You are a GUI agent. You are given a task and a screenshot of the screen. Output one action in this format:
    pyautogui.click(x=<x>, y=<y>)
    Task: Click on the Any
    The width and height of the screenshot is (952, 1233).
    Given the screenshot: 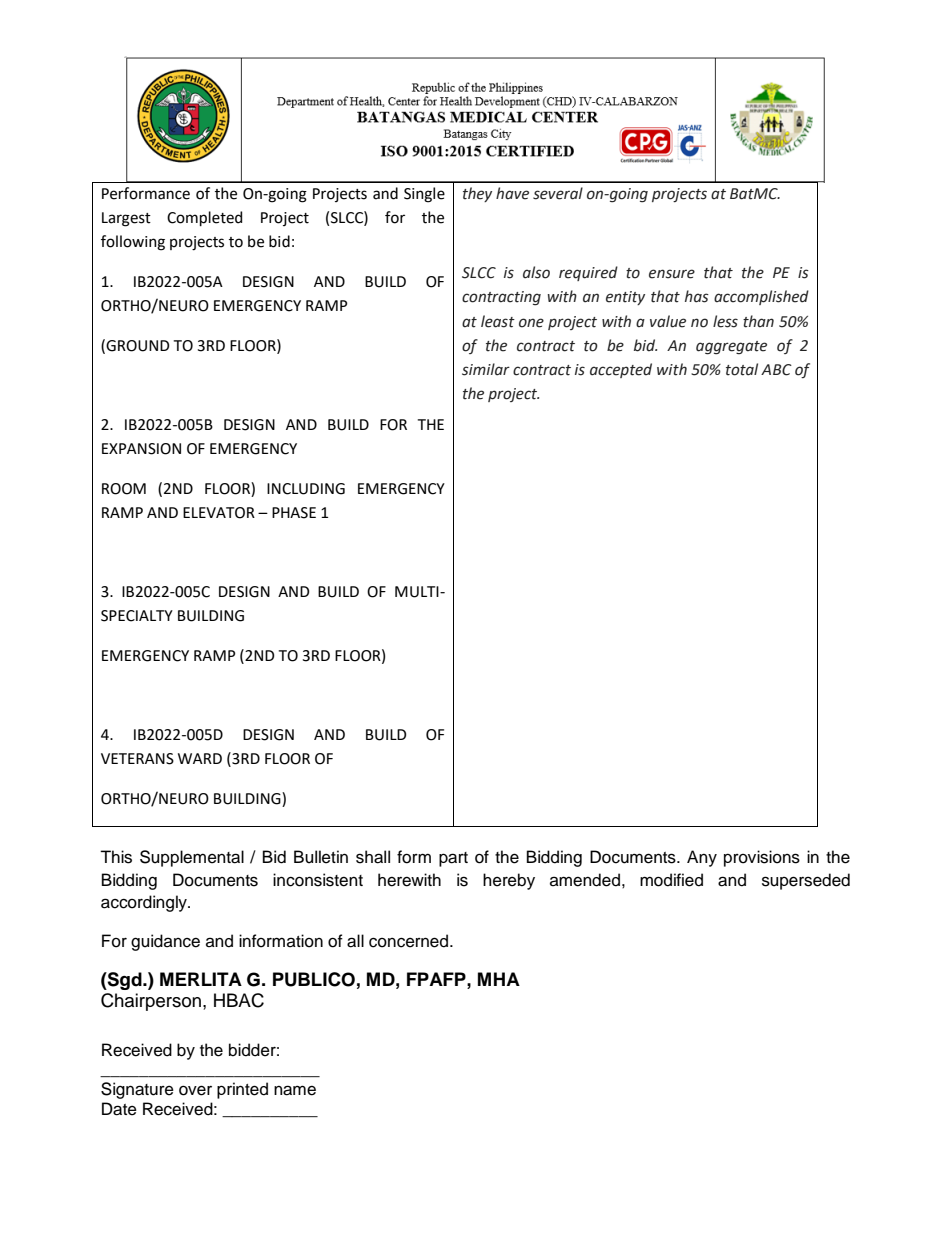 What is the action you would take?
    pyautogui.click(x=702, y=858)
